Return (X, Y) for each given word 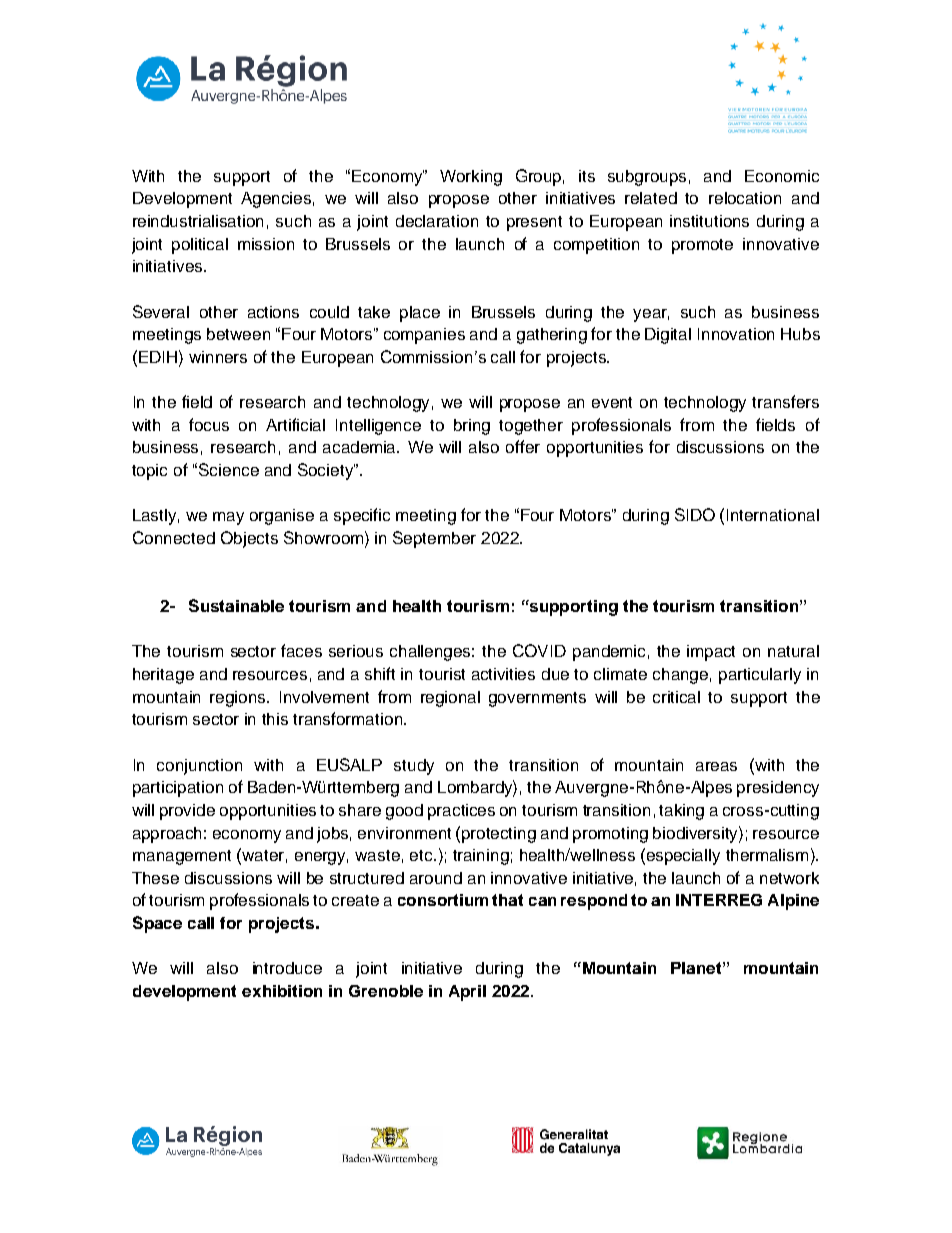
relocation (745, 198)
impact (711, 653)
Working (471, 178)
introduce (287, 968)
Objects (249, 539)
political (200, 246)
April (467, 993)
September (434, 539)
